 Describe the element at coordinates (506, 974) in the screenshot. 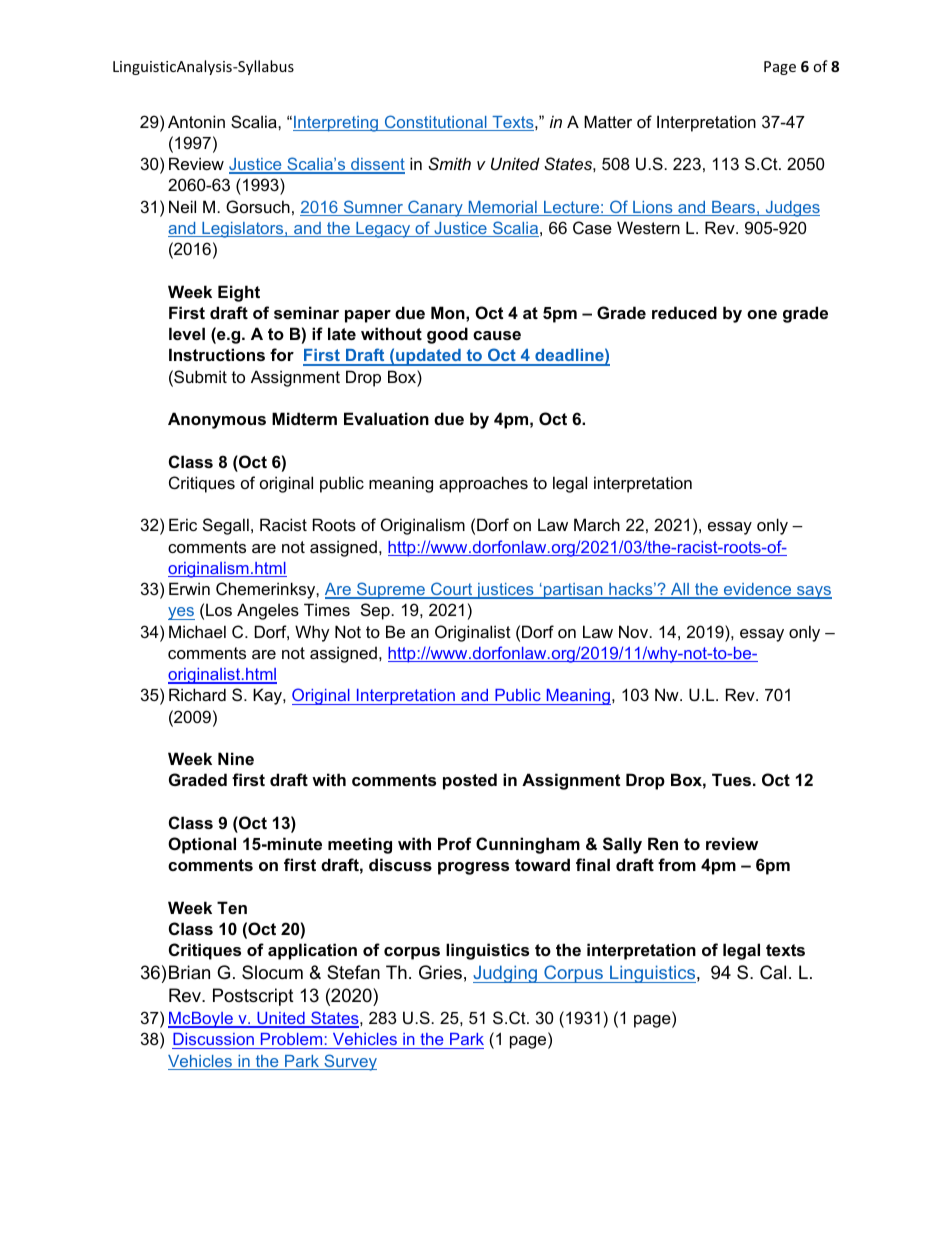

I see `Judging` at that location.
